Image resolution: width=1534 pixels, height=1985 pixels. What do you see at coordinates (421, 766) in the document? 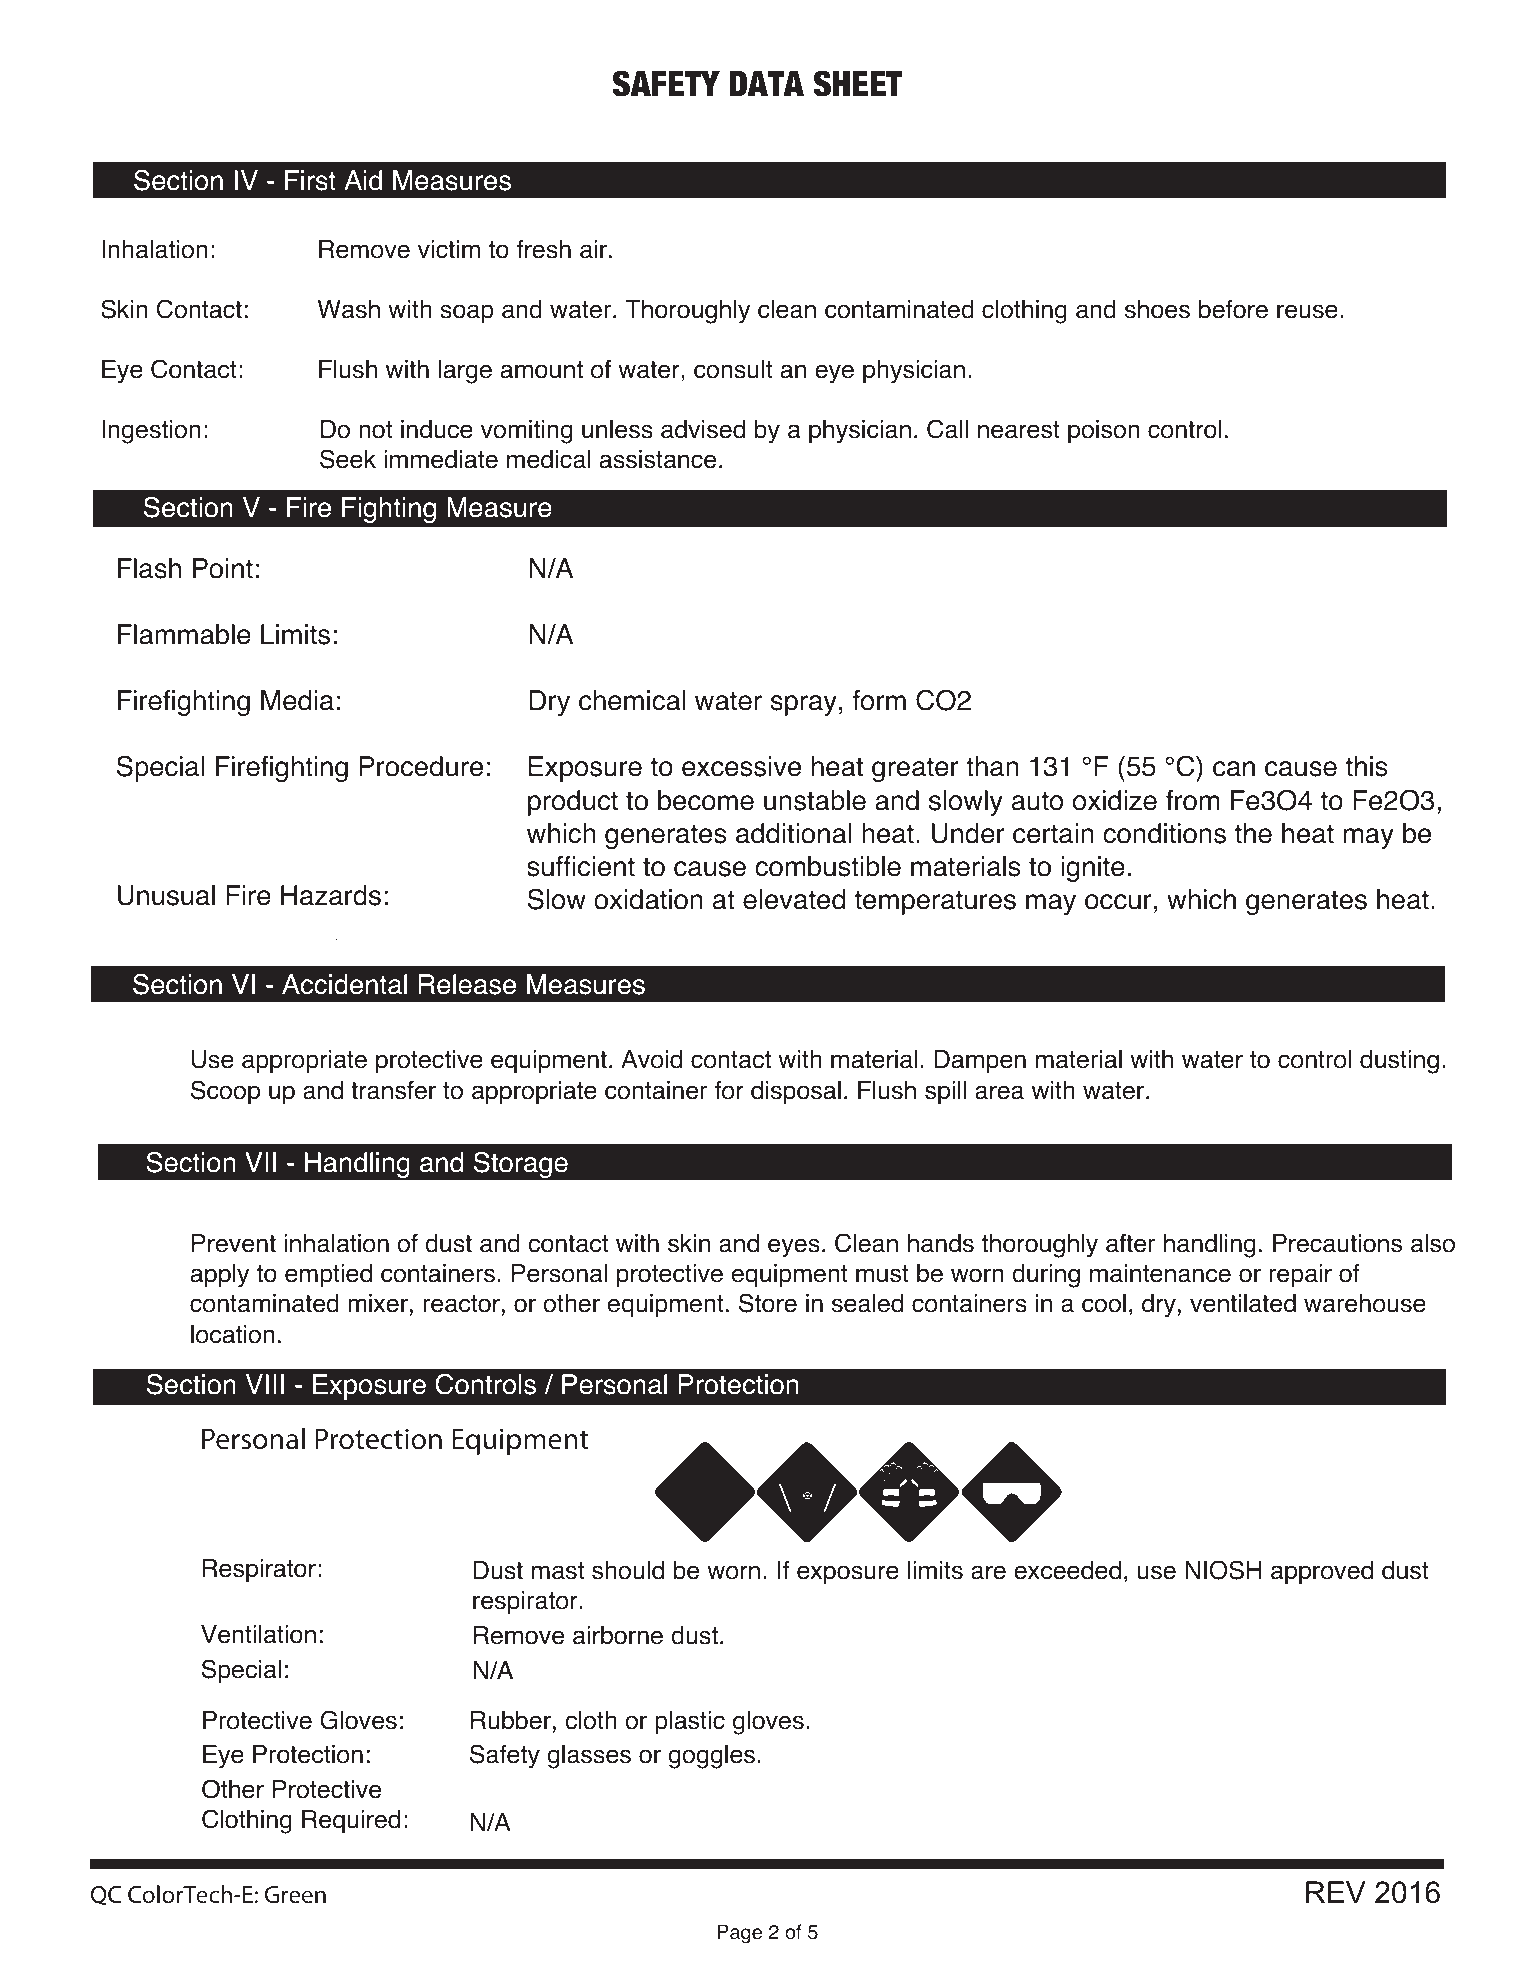
I see `Procedure` at bounding box center [421, 766].
